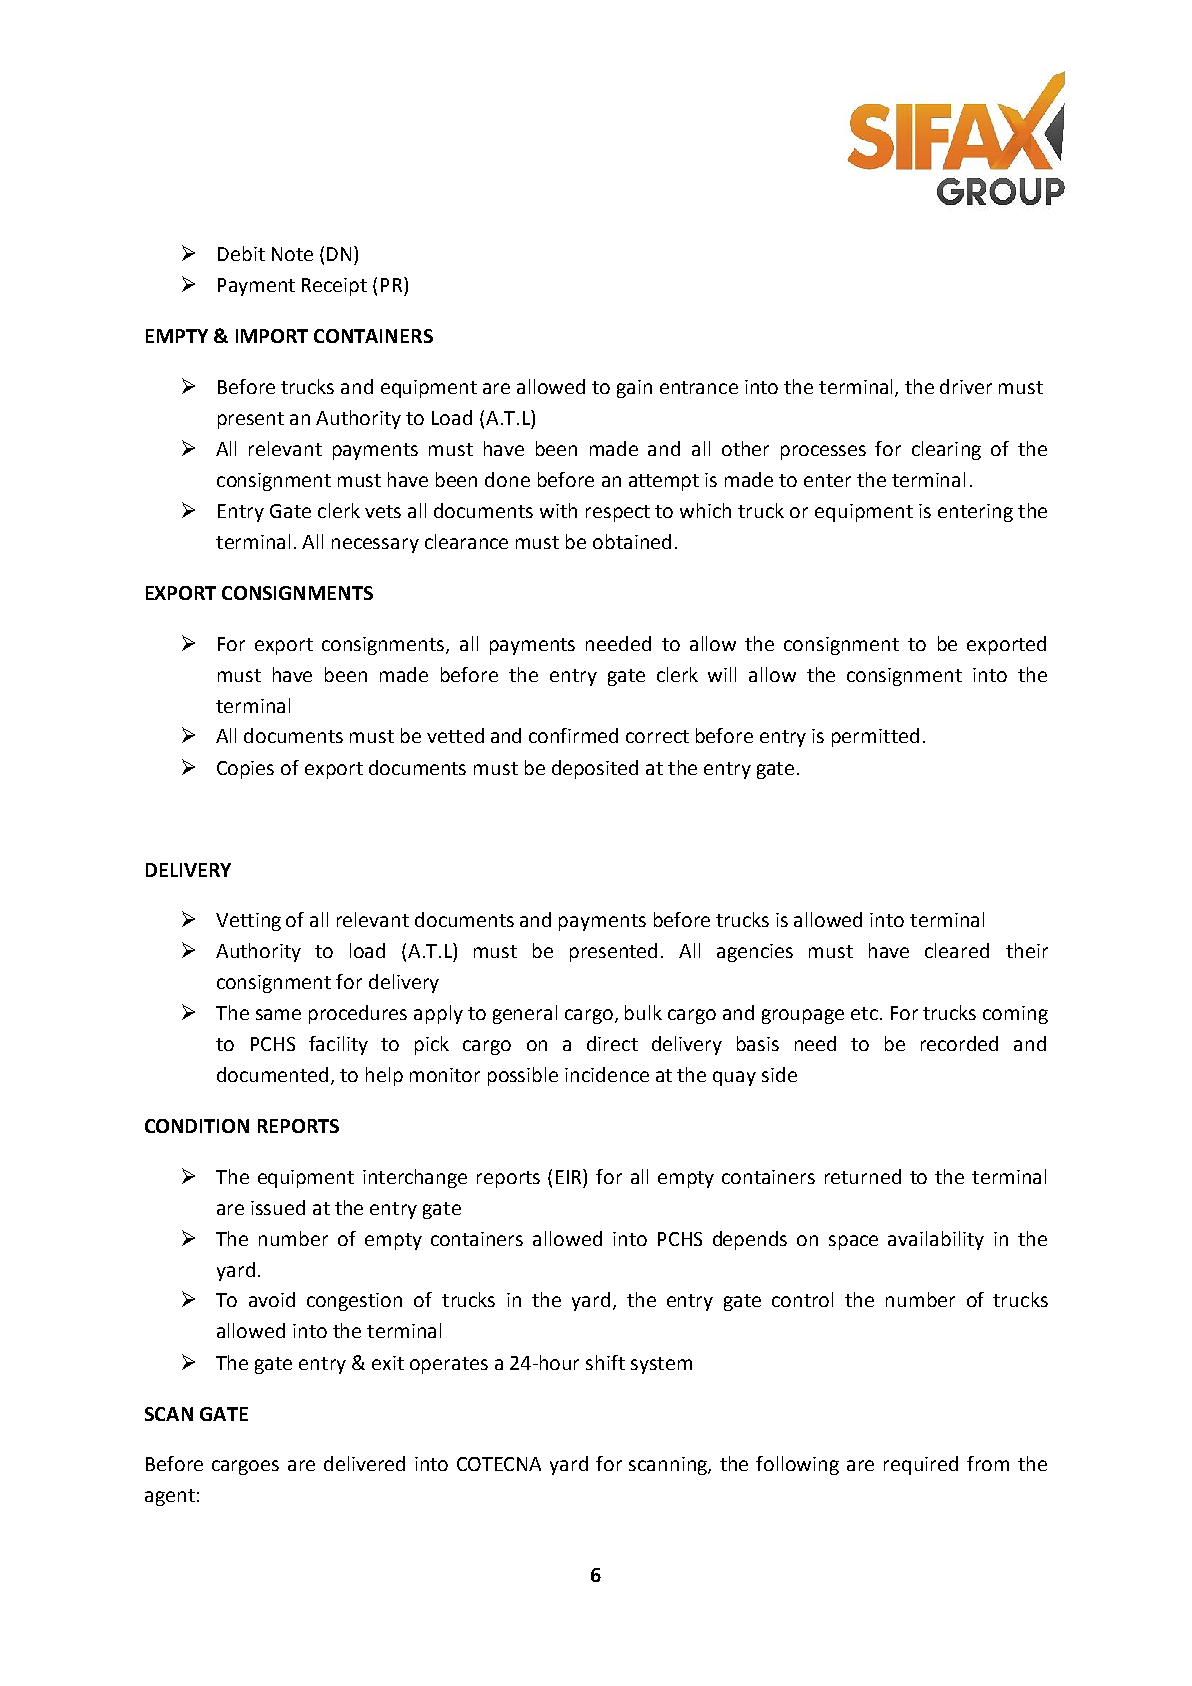 Image resolution: width=1192 pixels, height=1686 pixels. Describe the element at coordinates (278, 1207) in the screenshot. I see `issued` at that location.
